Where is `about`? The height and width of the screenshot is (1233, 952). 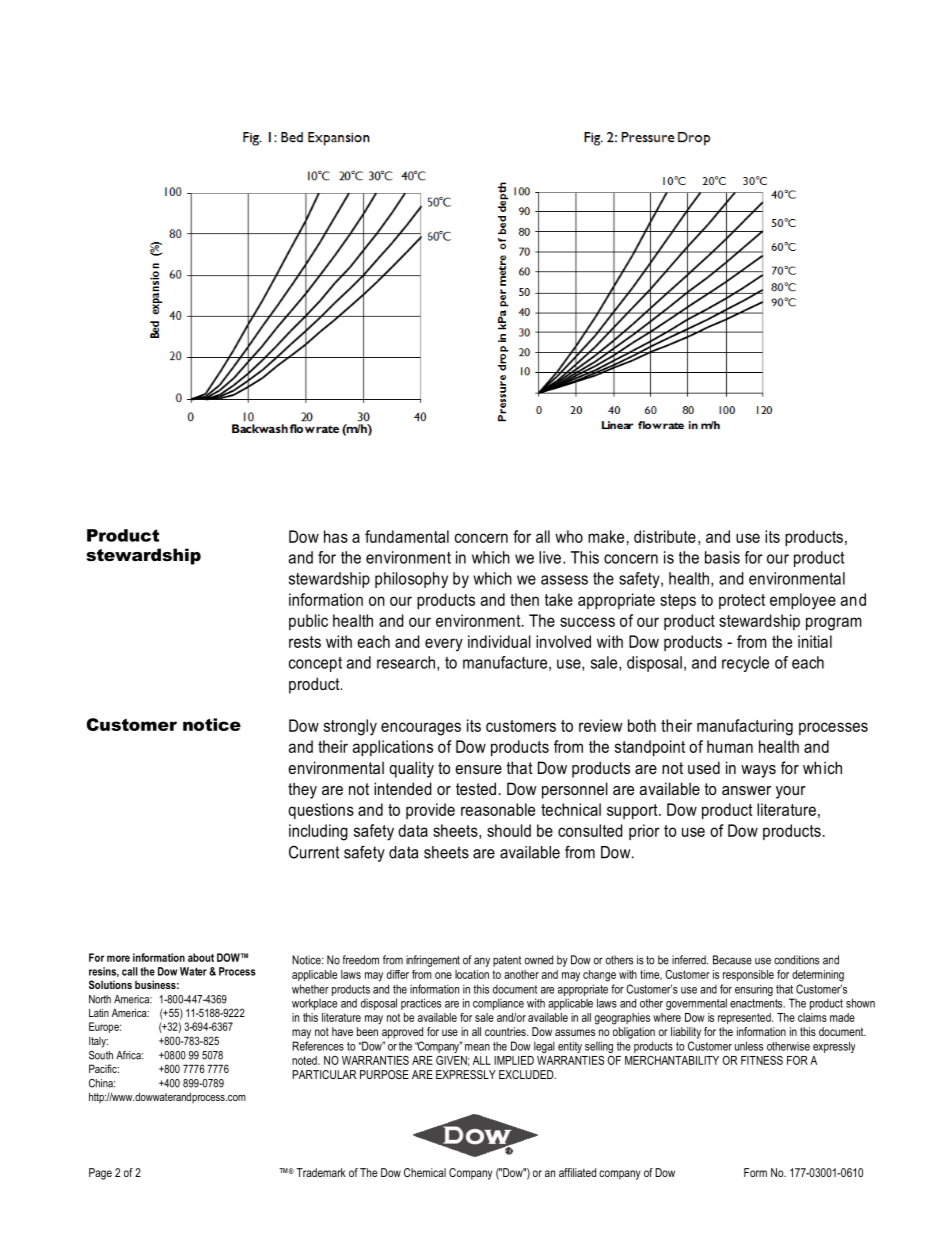 about is located at coordinates (201, 957).
